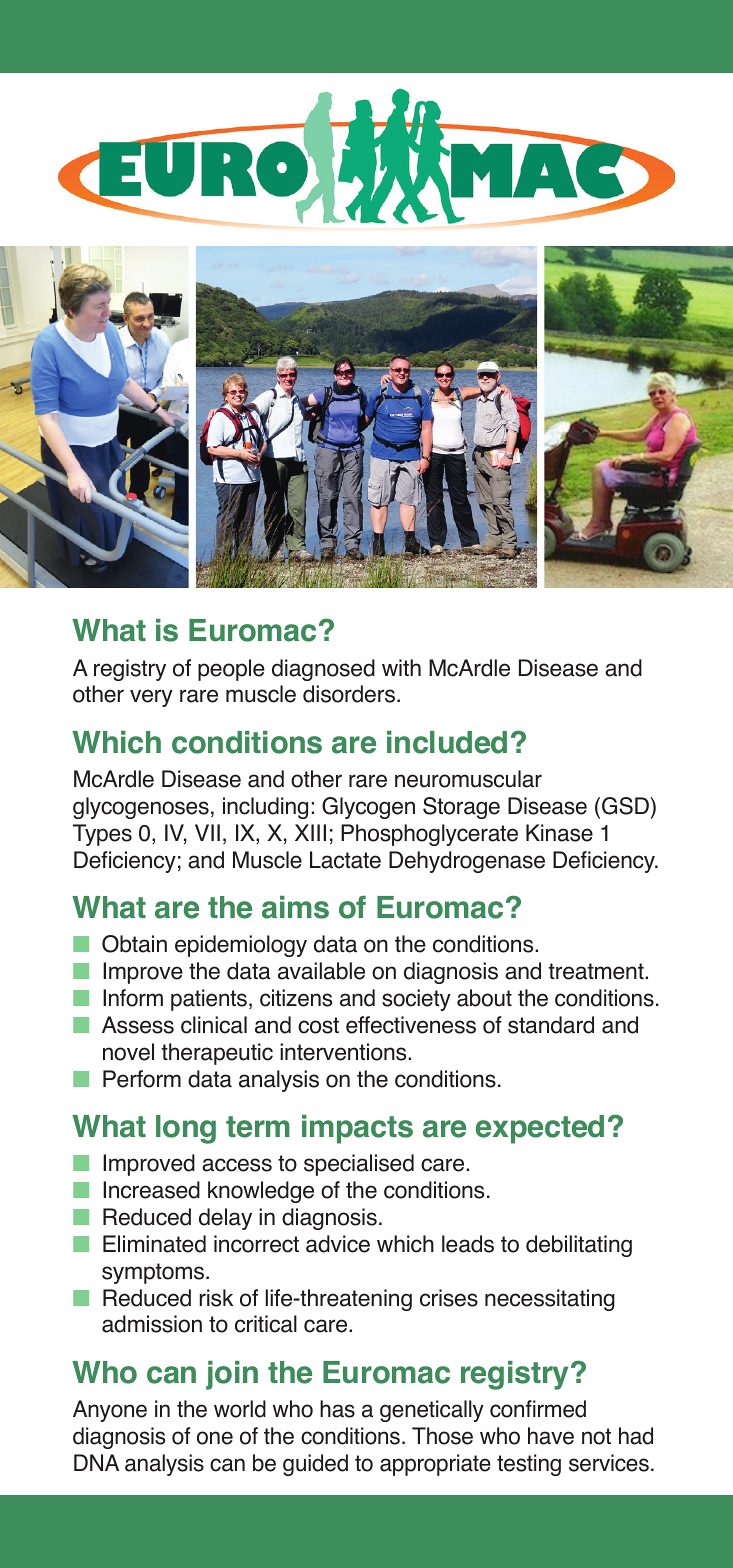 The image size is (733, 1568). What do you see at coordinates (134, 944) in the screenshot?
I see `Obtain` at bounding box center [134, 944].
